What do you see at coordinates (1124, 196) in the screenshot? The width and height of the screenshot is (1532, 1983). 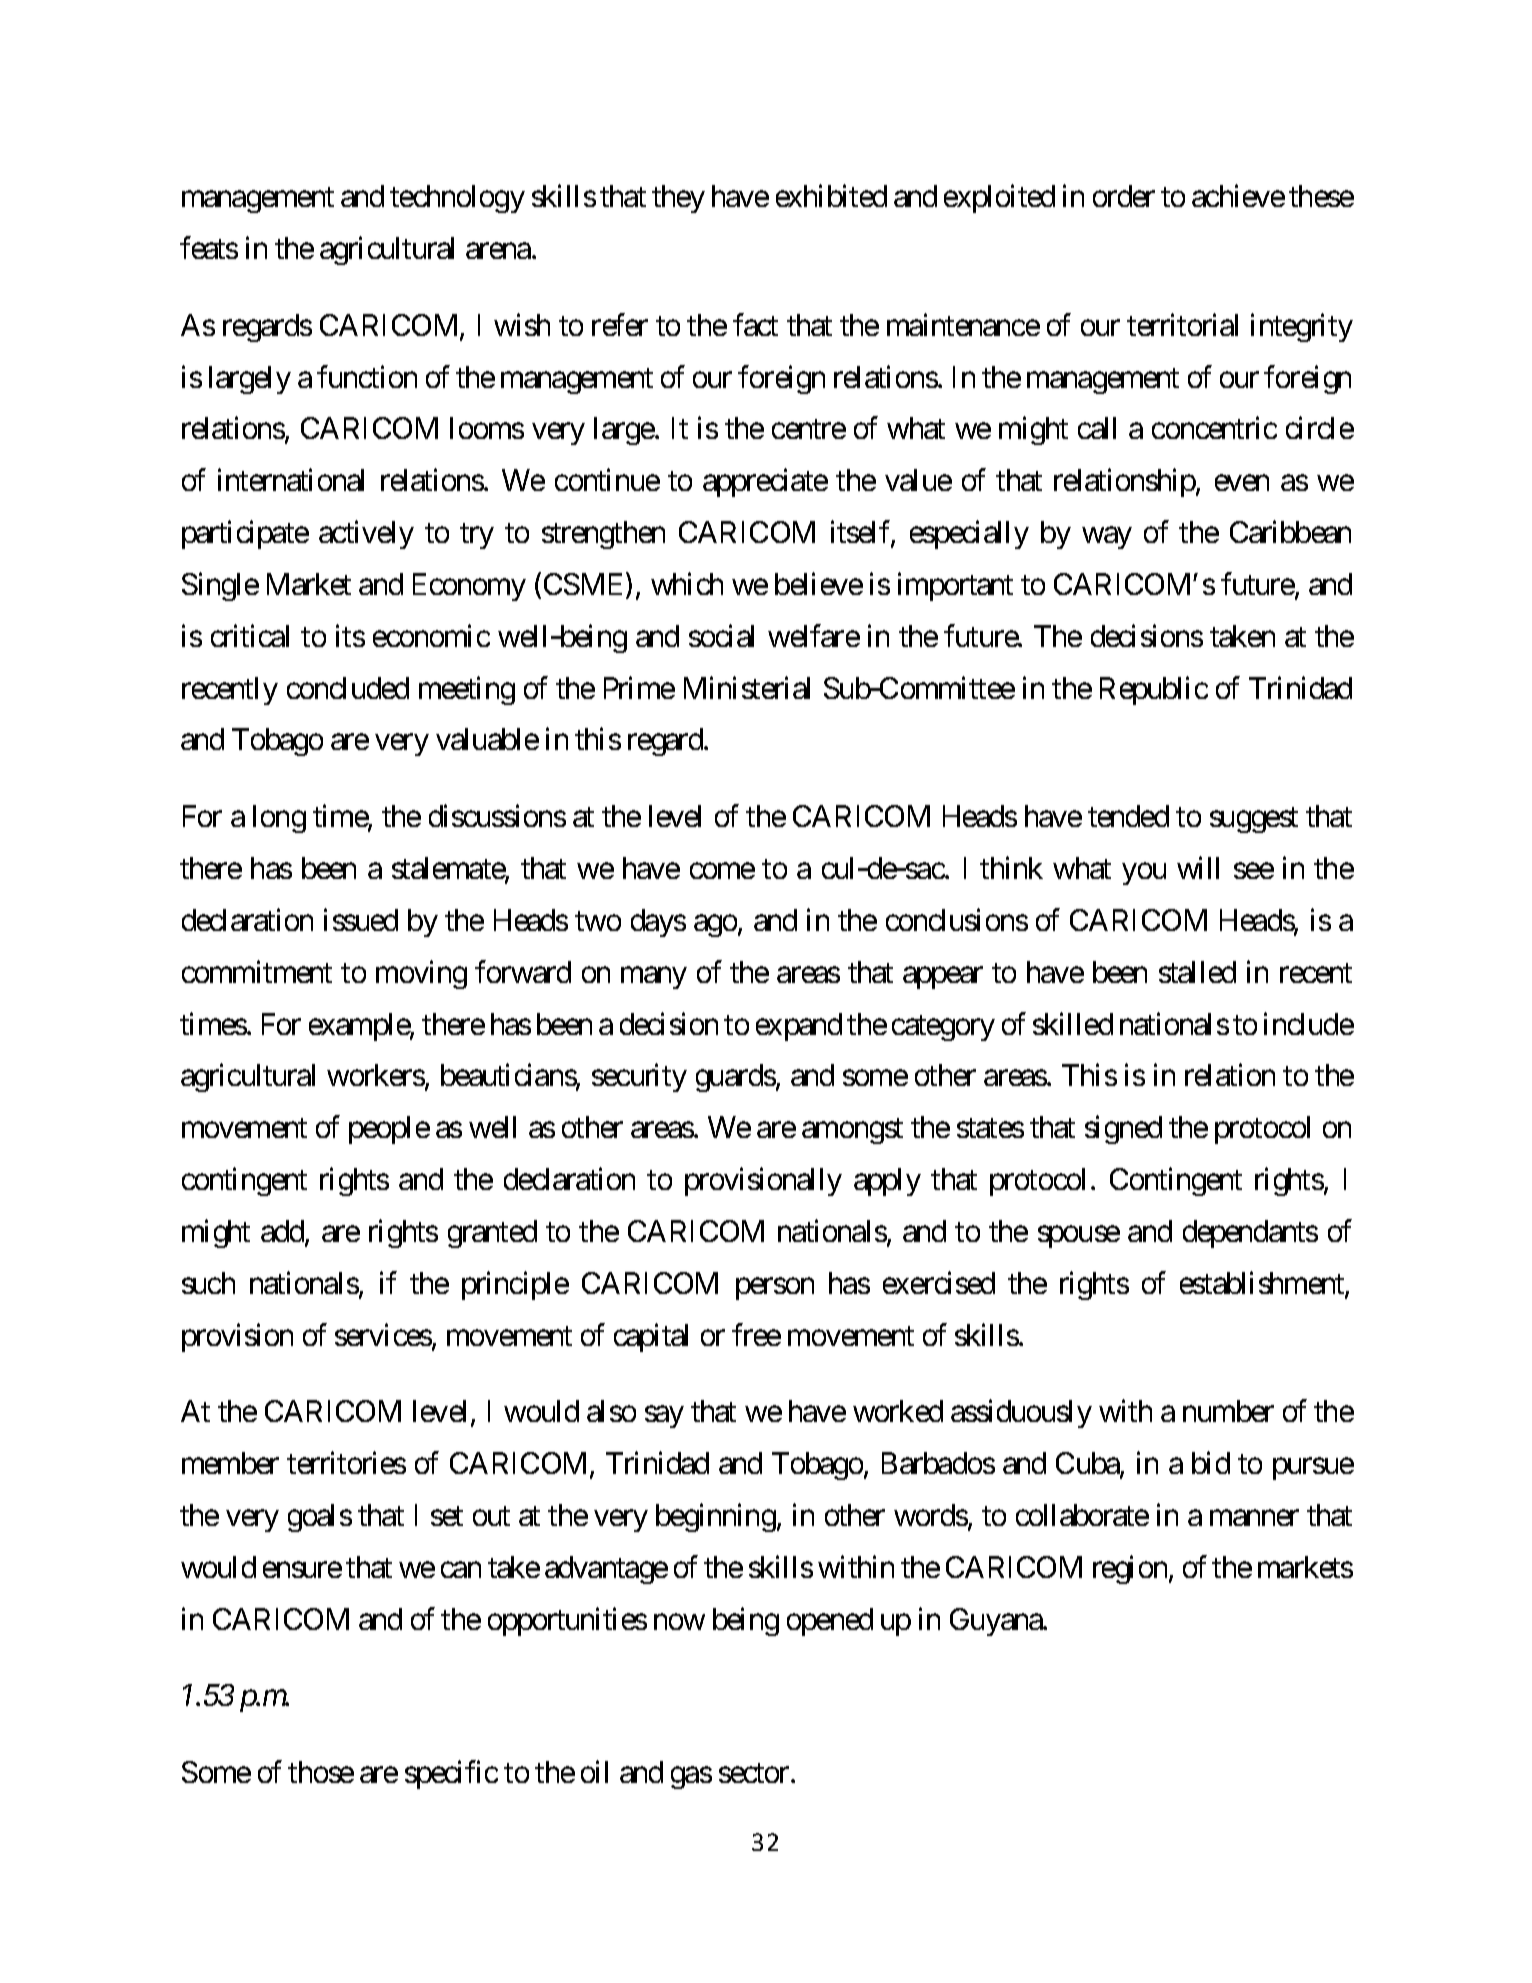 I see `order` at bounding box center [1124, 196].
